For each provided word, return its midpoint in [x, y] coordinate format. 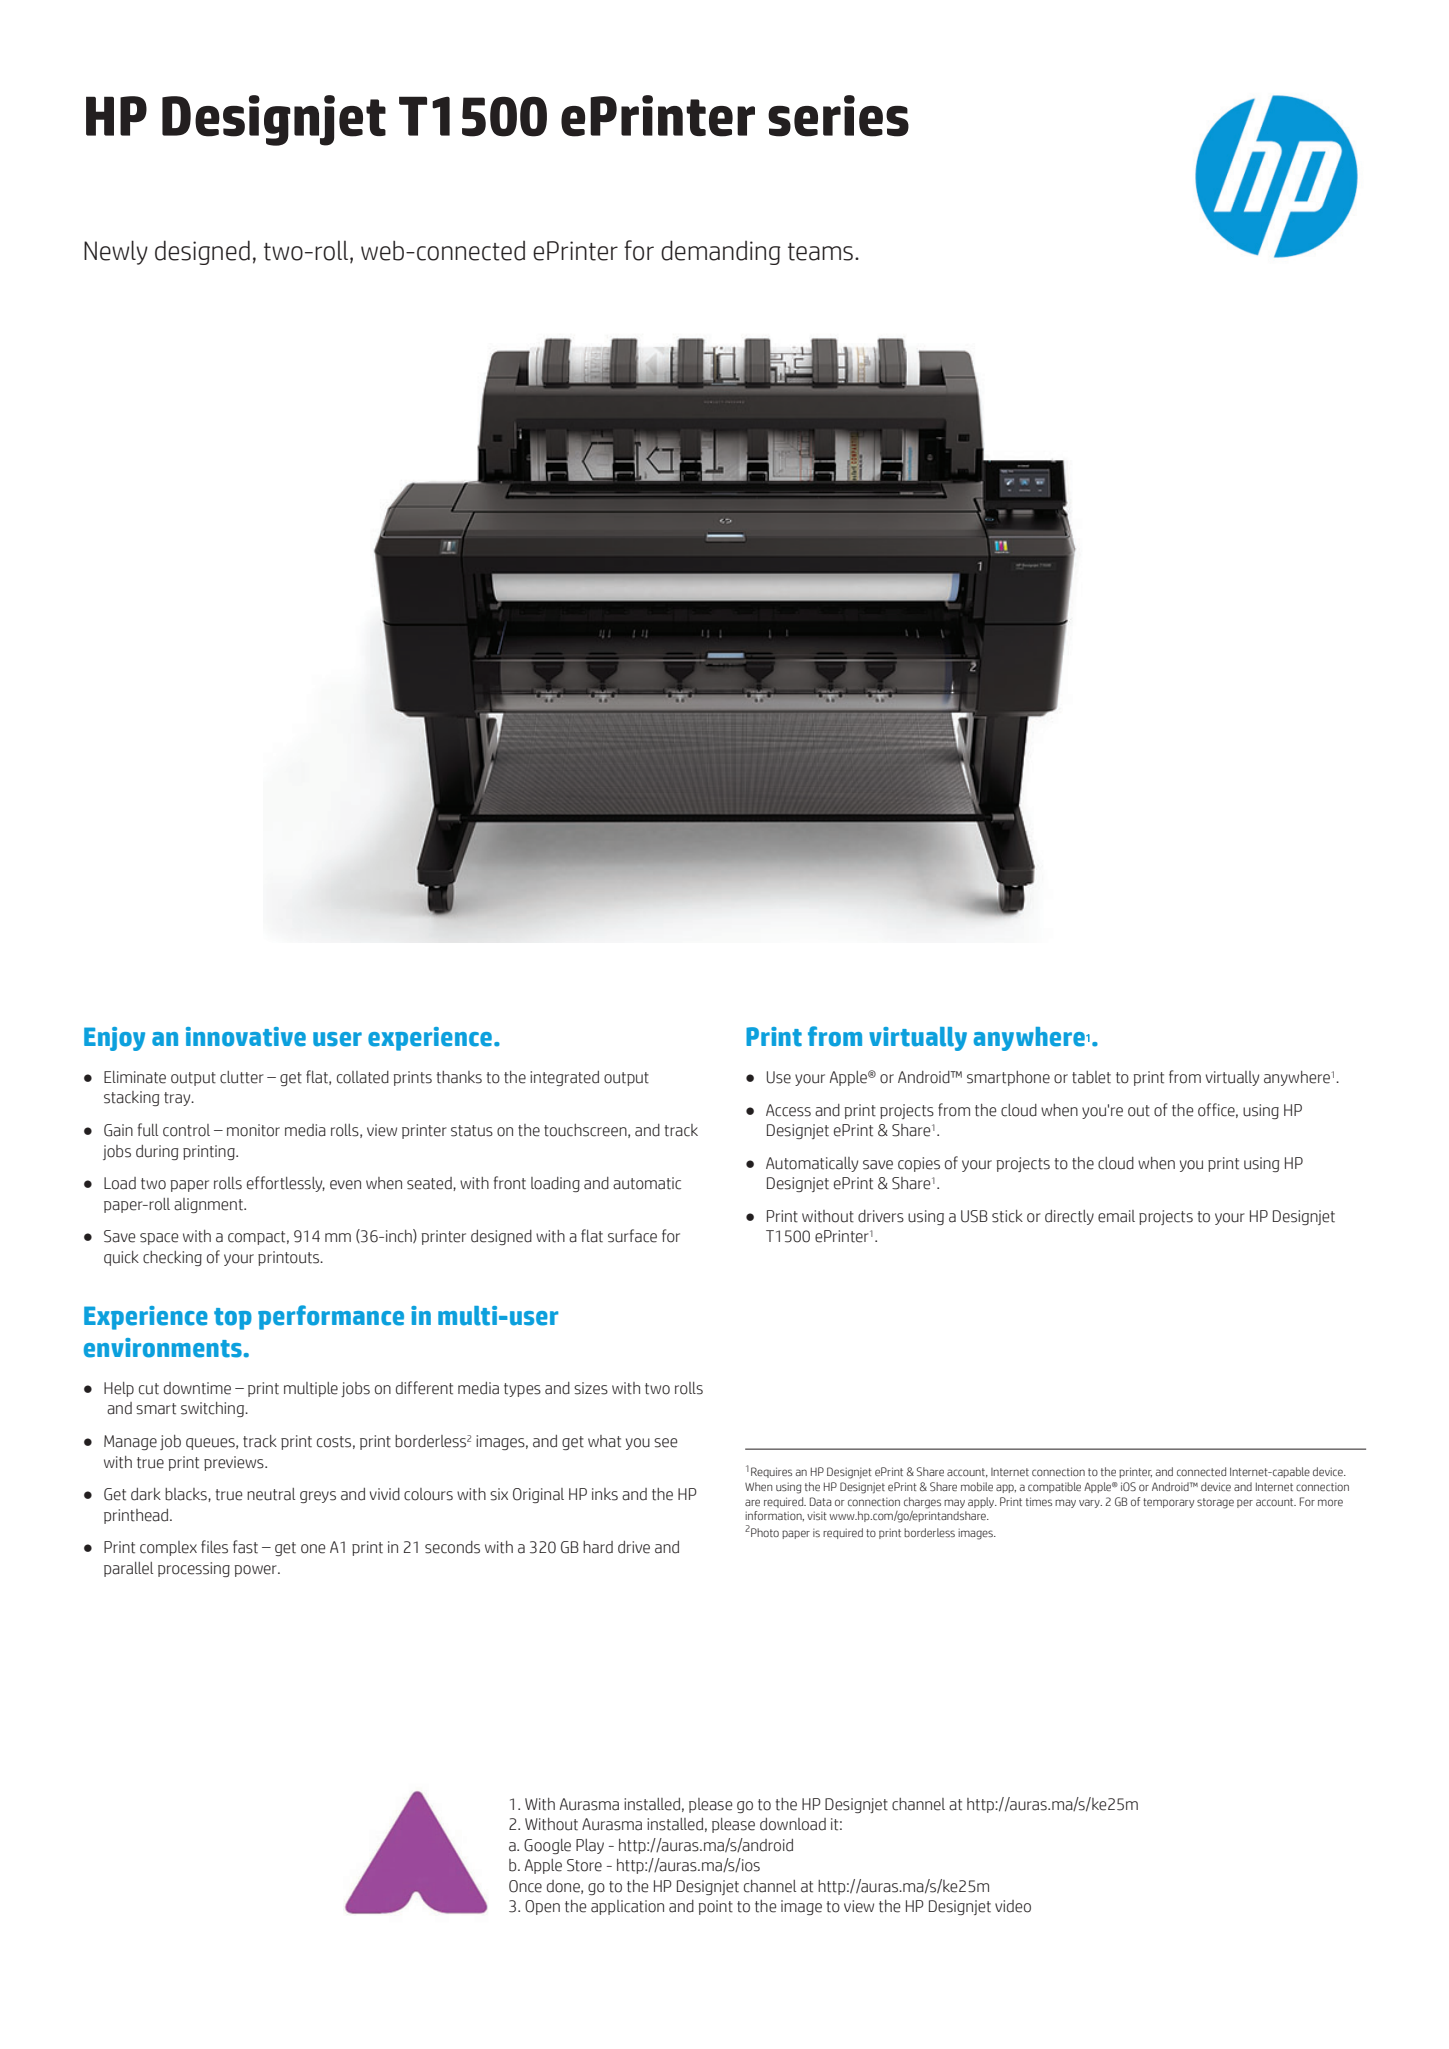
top [233, 1319]
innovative [246, 1037]
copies [919, 1164]
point [716, 1907]
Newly [116, 252]
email [1116, 1216]
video [1013, 1906]
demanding [721, 252]
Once [525, 1886]
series [838, 116]
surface [632, 1236]
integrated [564, 1078]
